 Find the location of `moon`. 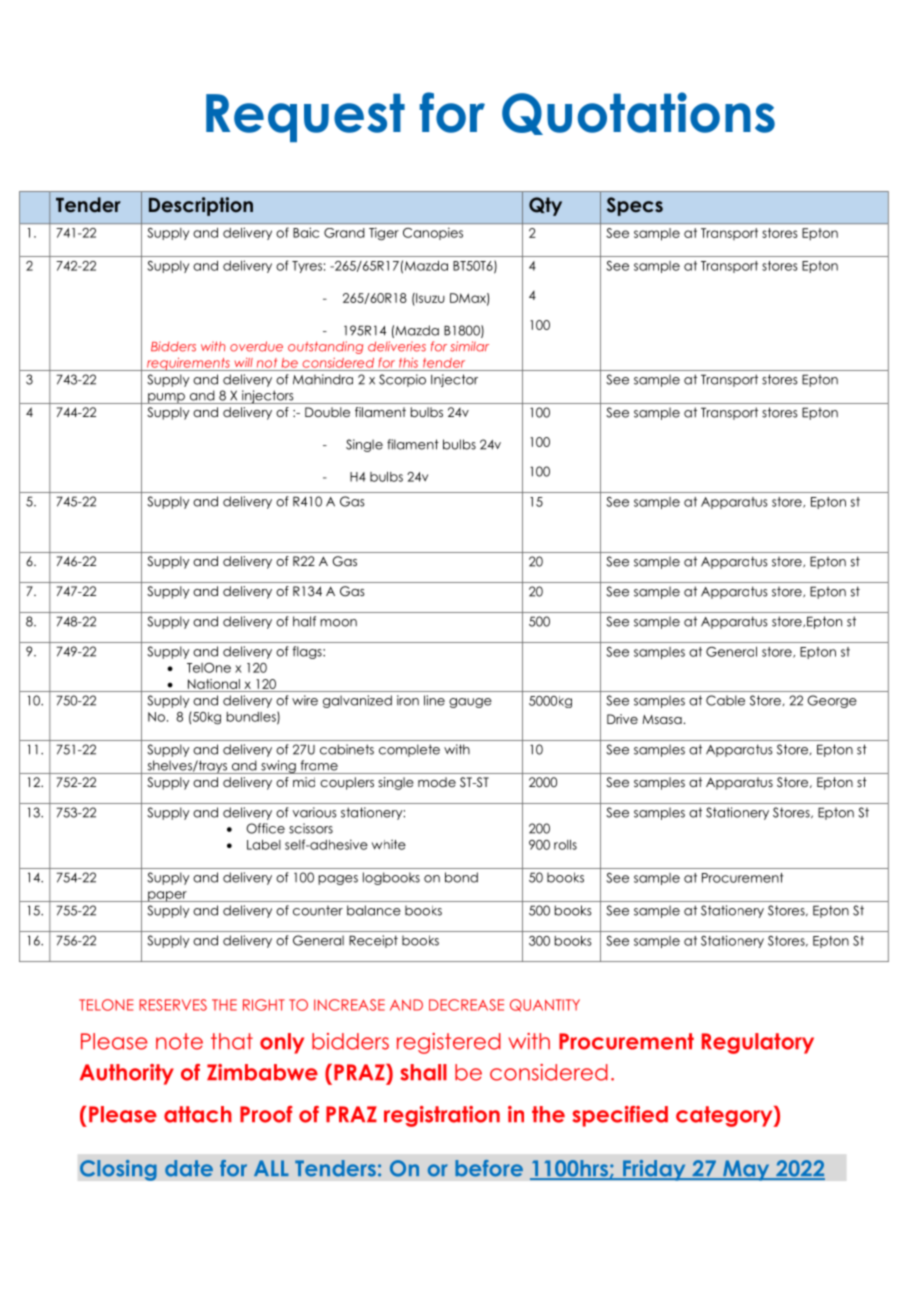

moon is located at coordinates (338, 623).
